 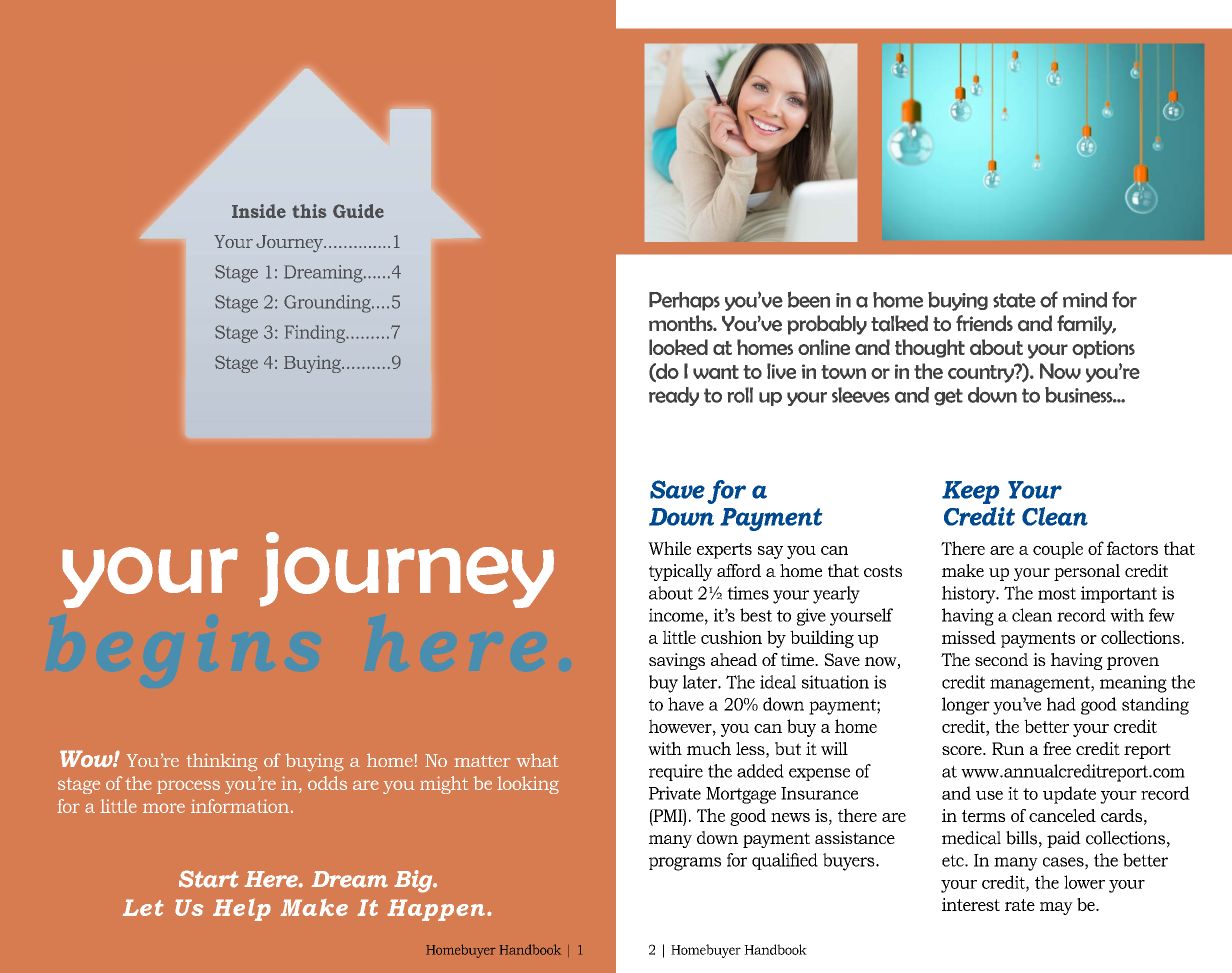 I want to click on state, so click(x=1014, y=300).
